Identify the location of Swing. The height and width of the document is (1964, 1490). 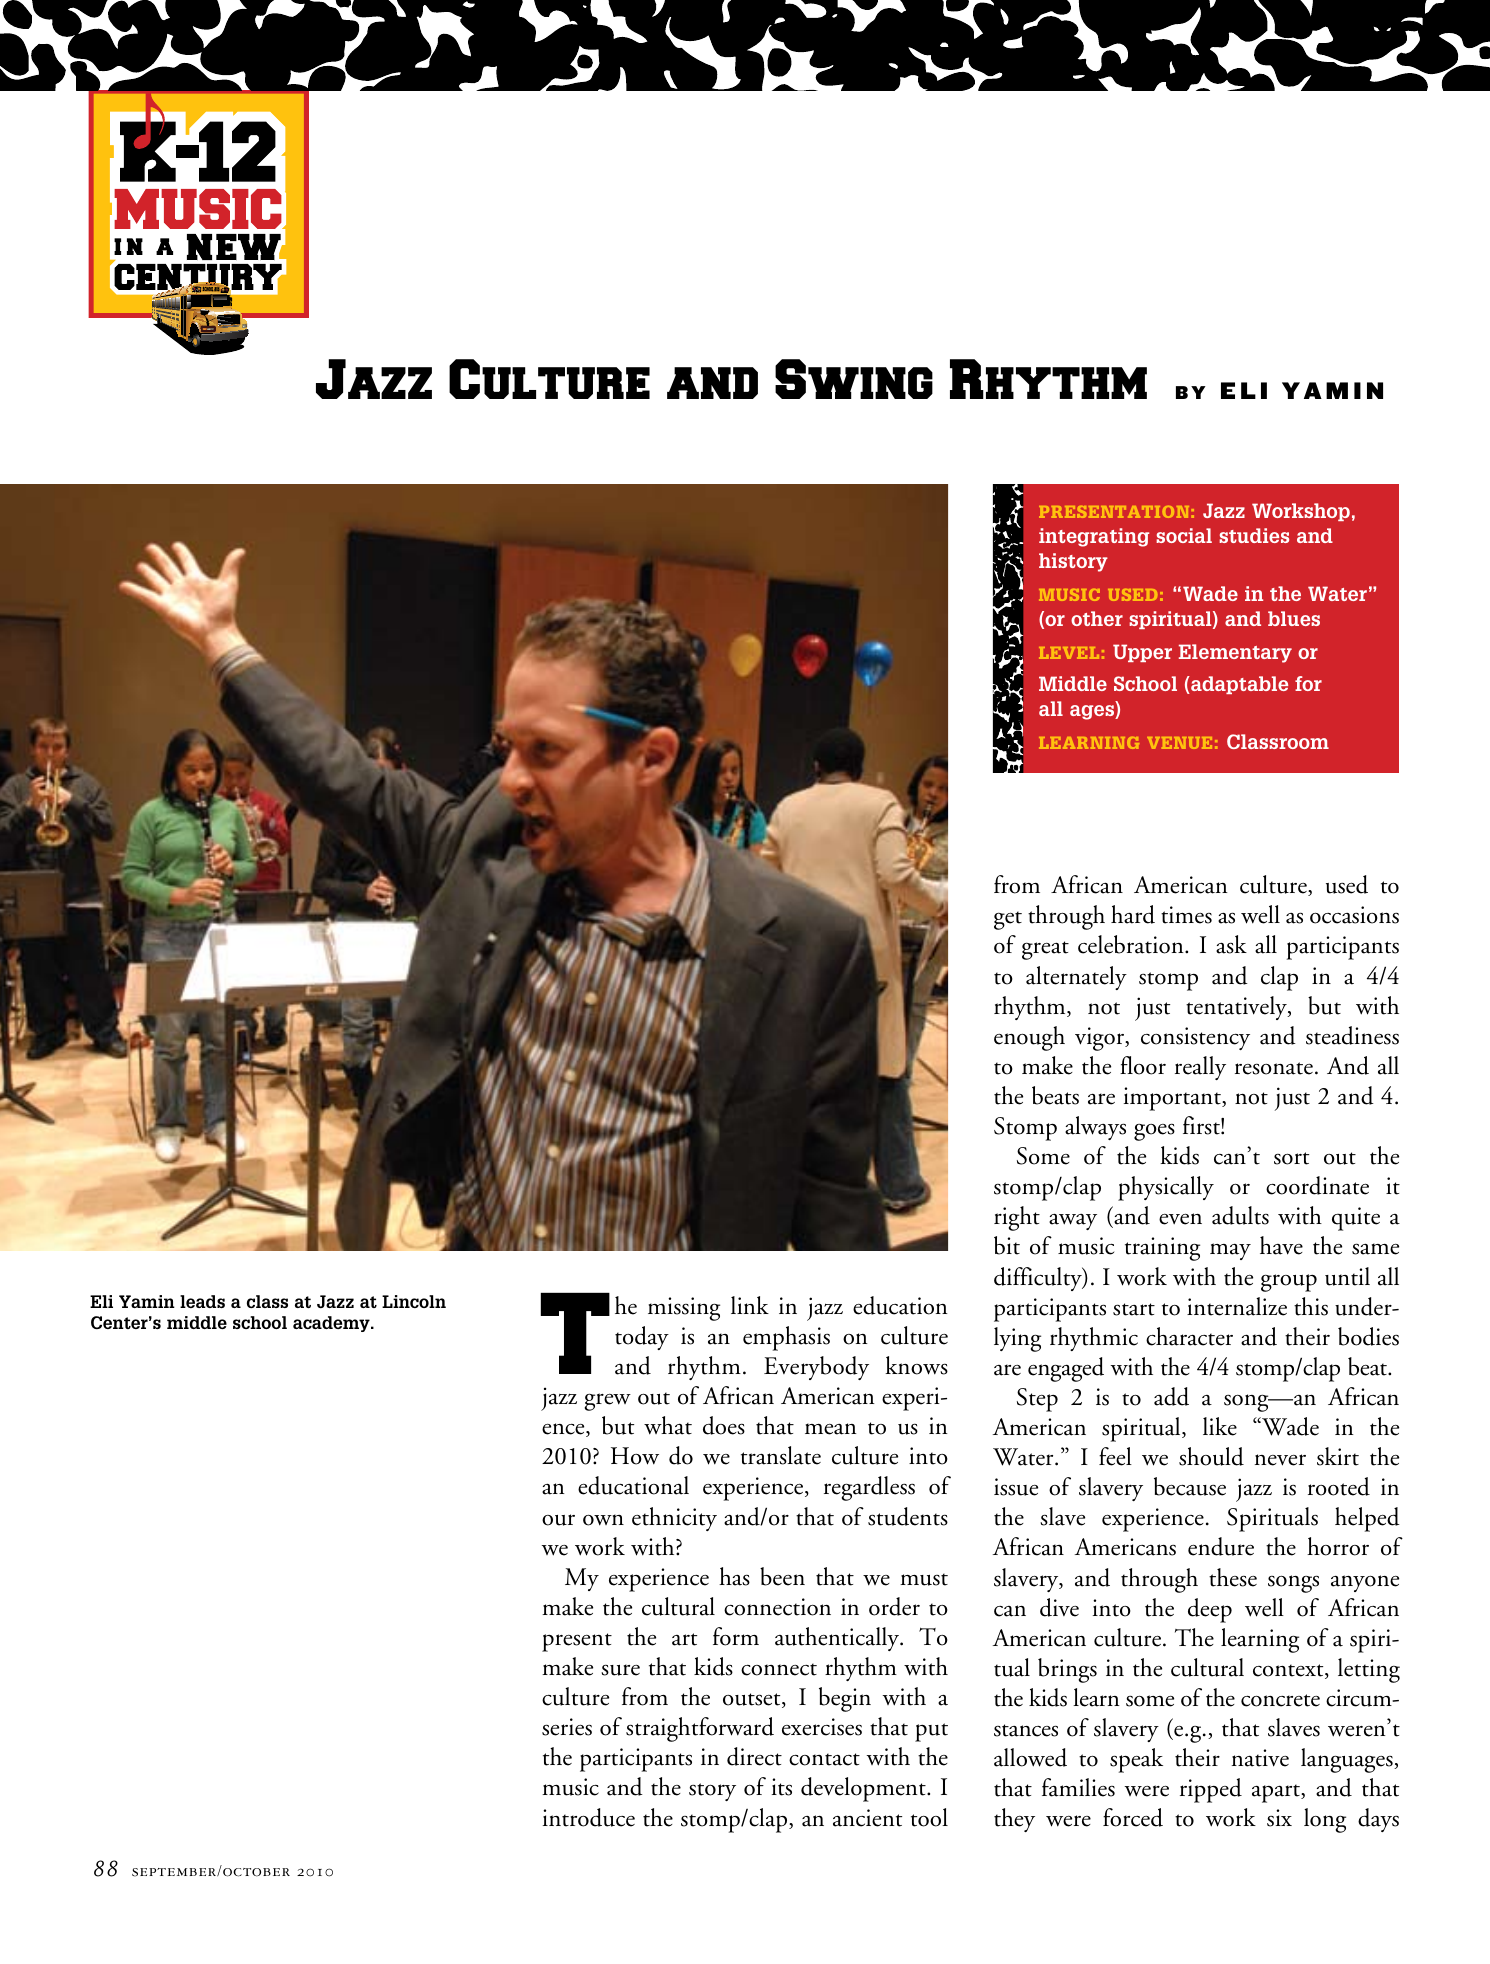
(854, 379).
